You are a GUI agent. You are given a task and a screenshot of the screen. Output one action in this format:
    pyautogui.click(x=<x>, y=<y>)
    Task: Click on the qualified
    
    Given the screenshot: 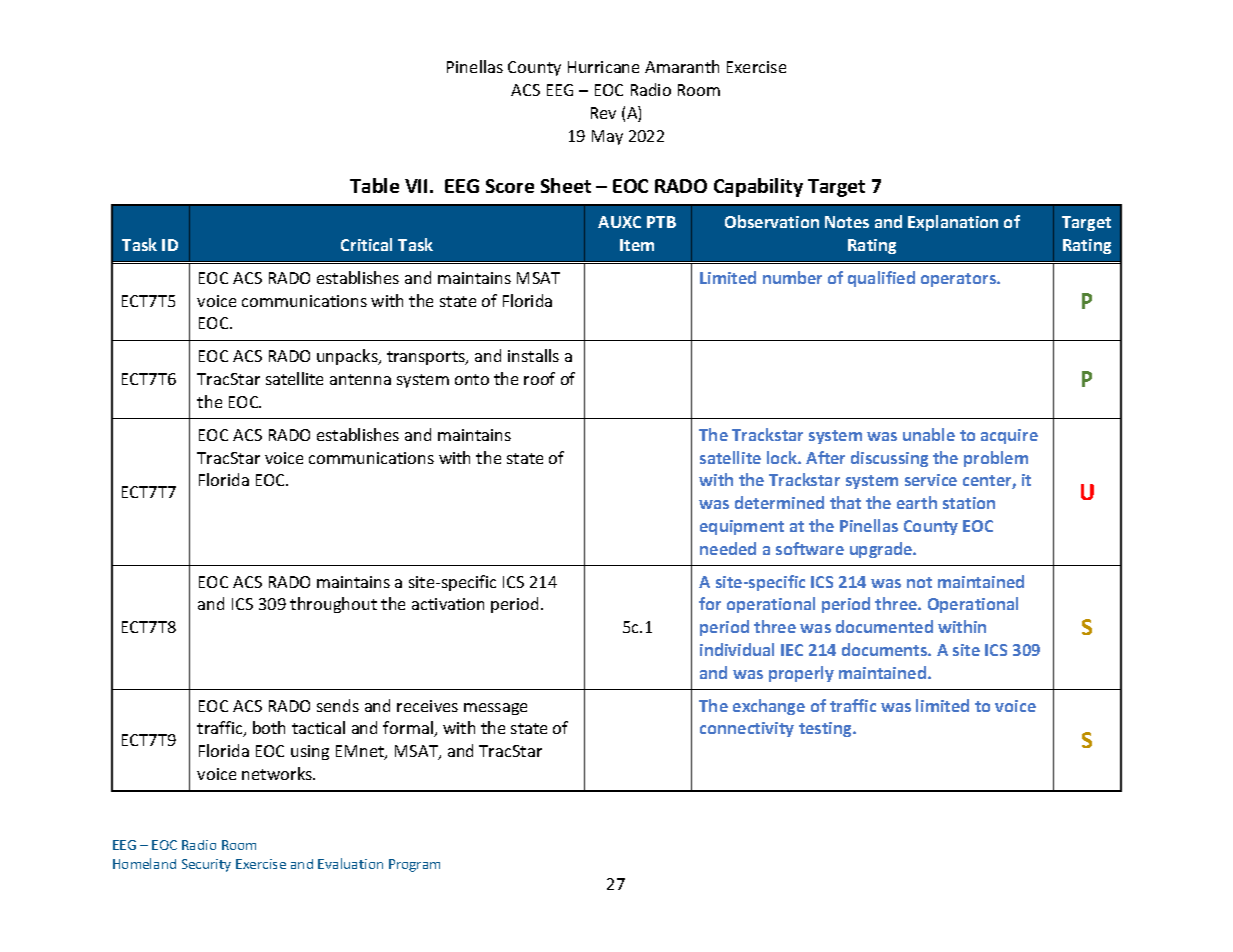 What is the action you would take?
    pyautogui.click(x=881, y=279)
